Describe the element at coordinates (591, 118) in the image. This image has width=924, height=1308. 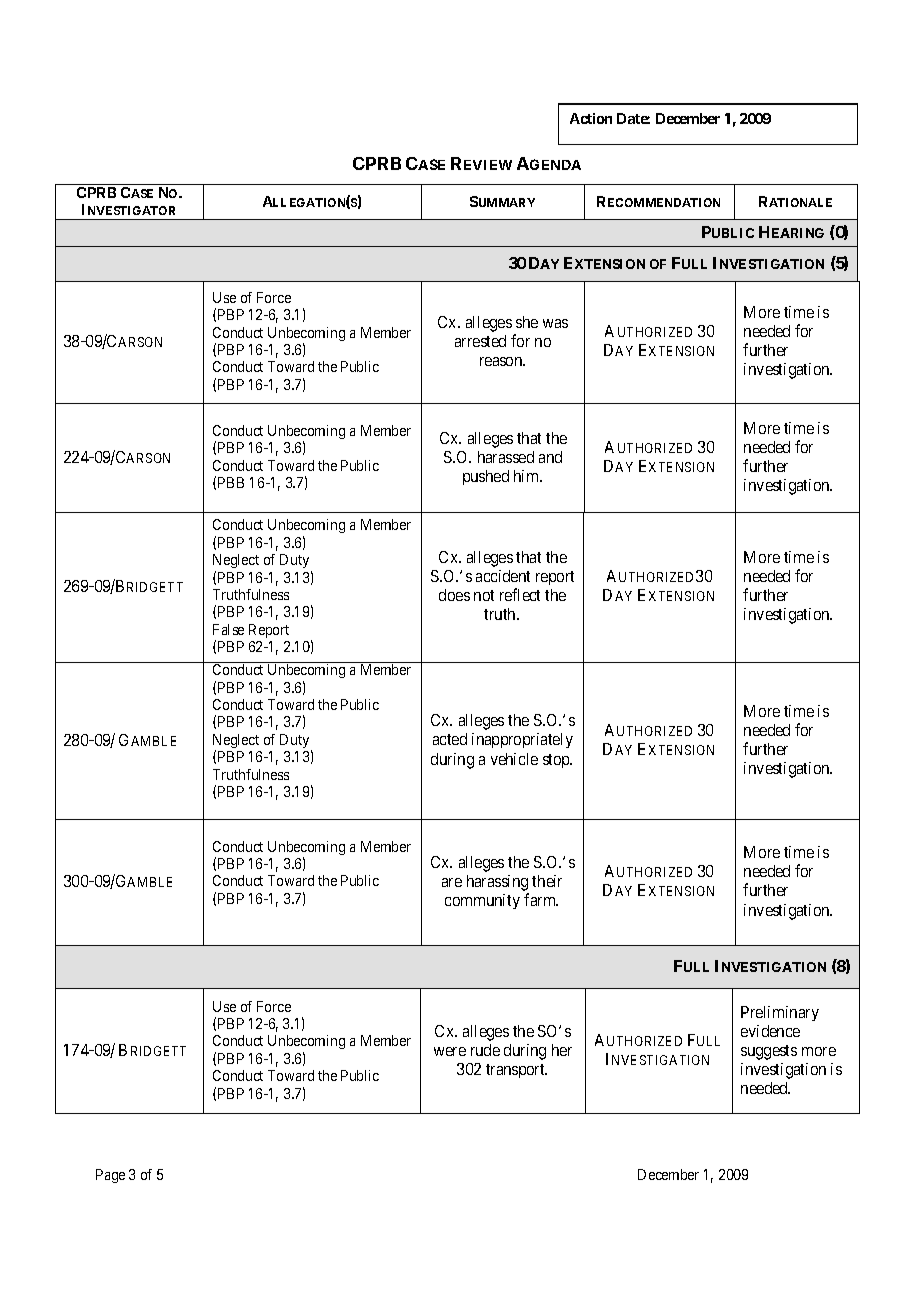
I see `Action` at that location.
